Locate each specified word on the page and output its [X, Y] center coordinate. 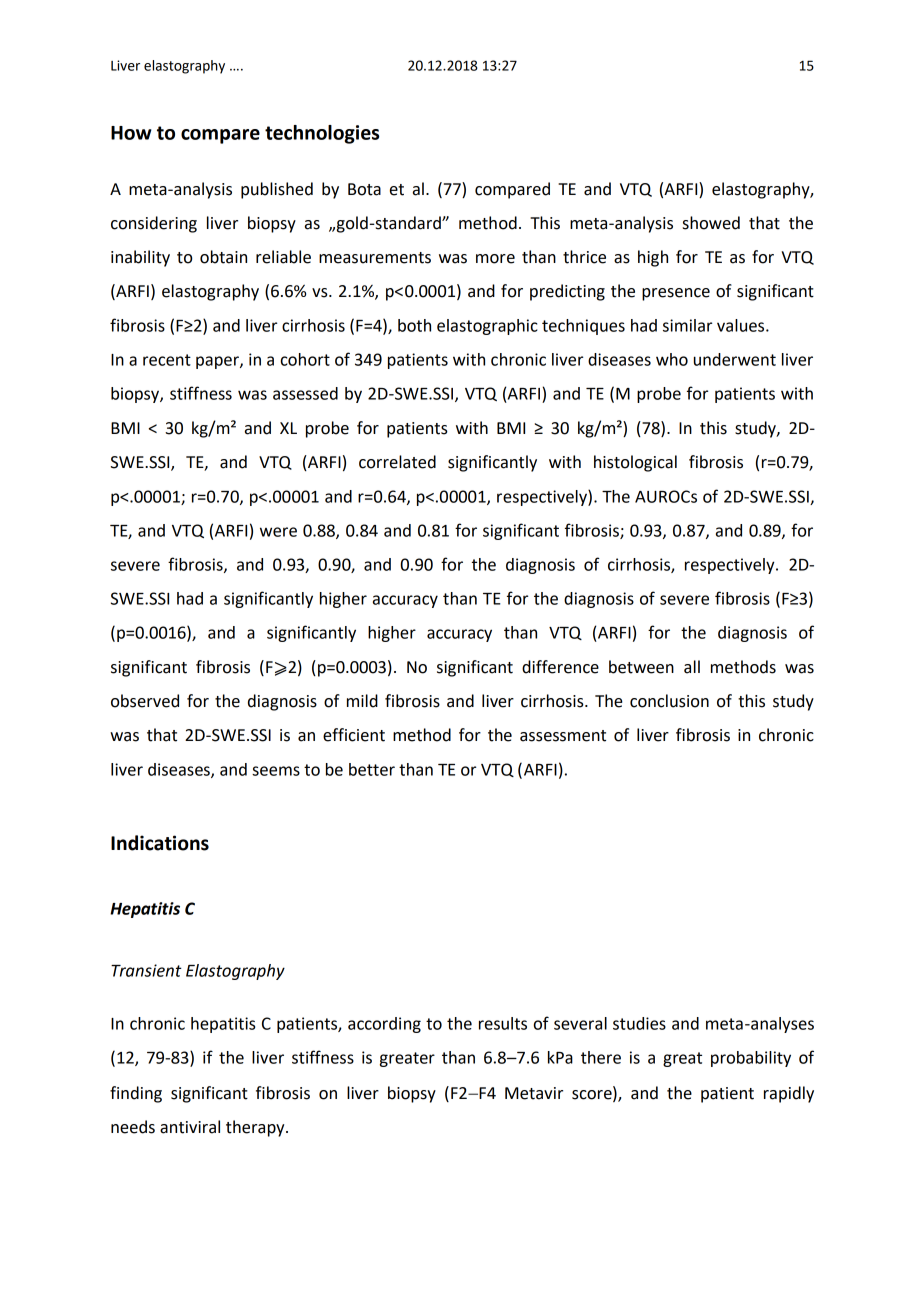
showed [711, 223]
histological [635, 463]
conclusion [669, 701]
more [495, 259]
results [503, 1023]
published [277, 190]
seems [276, 771]
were [278, 532]
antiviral [190, 1127]
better [372, 769]
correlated [397, 462]
